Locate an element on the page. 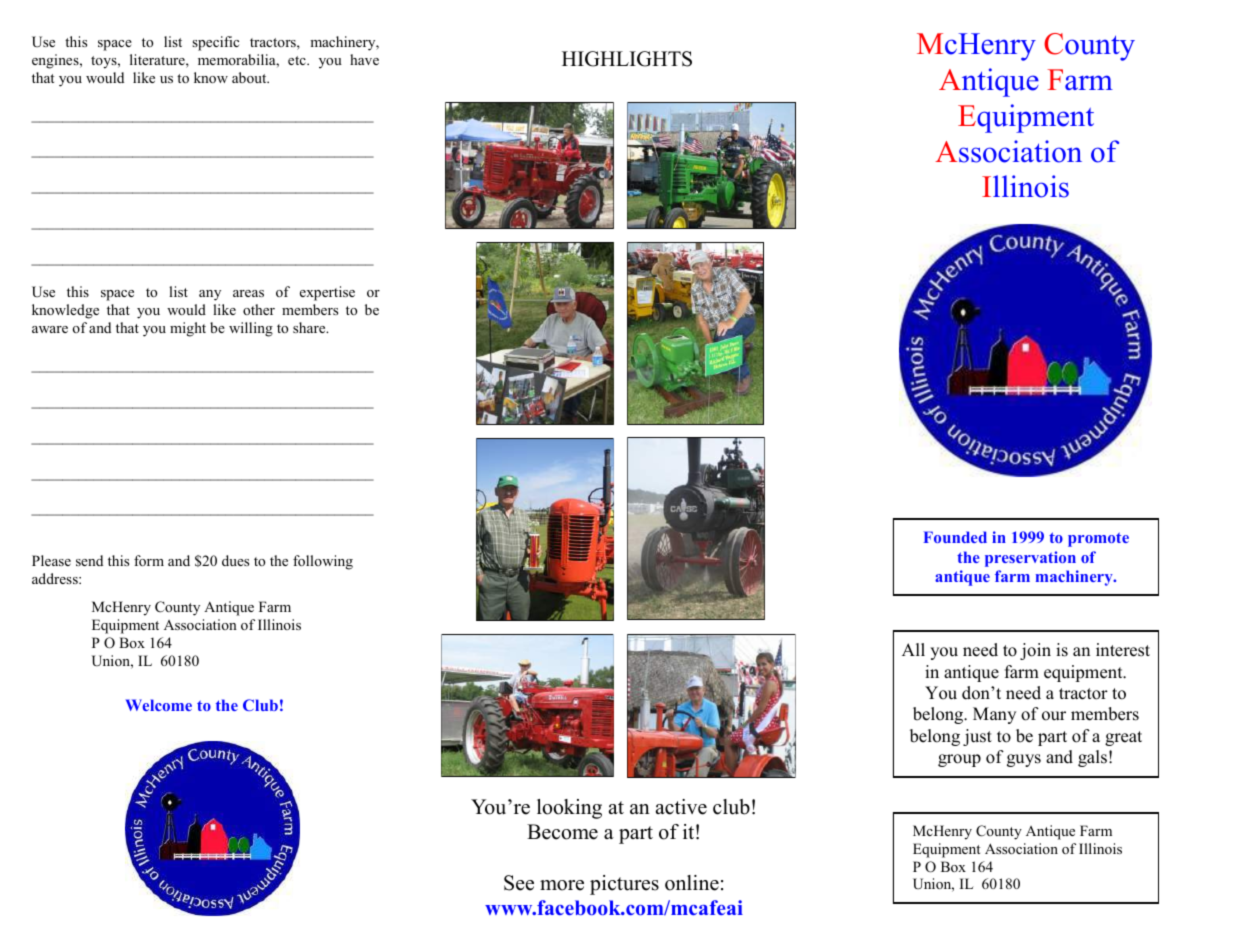  more is located at coordinates (562, 885).
